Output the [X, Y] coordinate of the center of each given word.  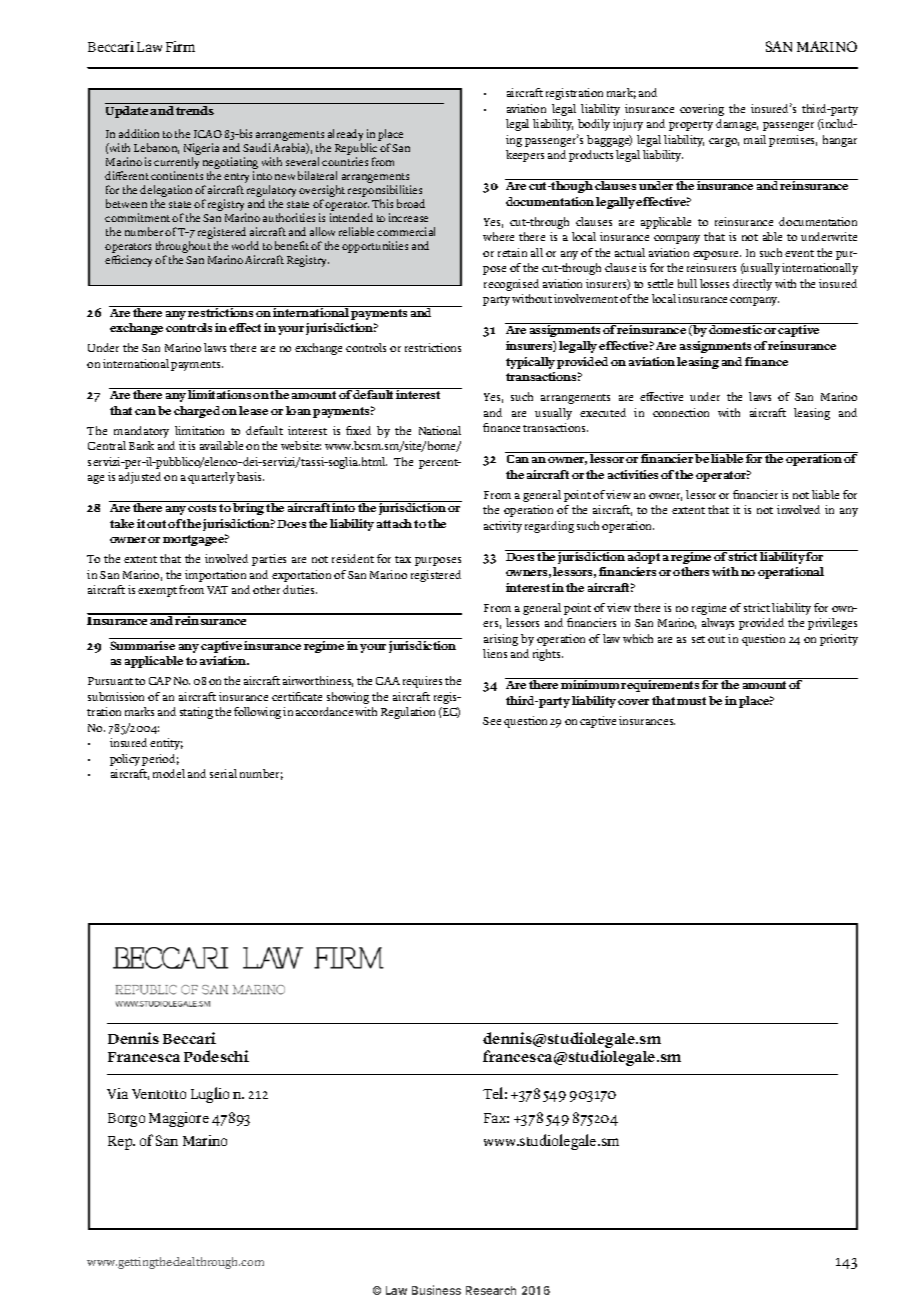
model [169, 773]
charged [197, 412]
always [718, 624]
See [492, 721]
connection [681, 412]
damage [737, 125]
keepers [525, 156]
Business [436, 1290]
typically [530, 363]
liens [495, 653]
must [691, 701]
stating [196, 713]
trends [195, 110]
